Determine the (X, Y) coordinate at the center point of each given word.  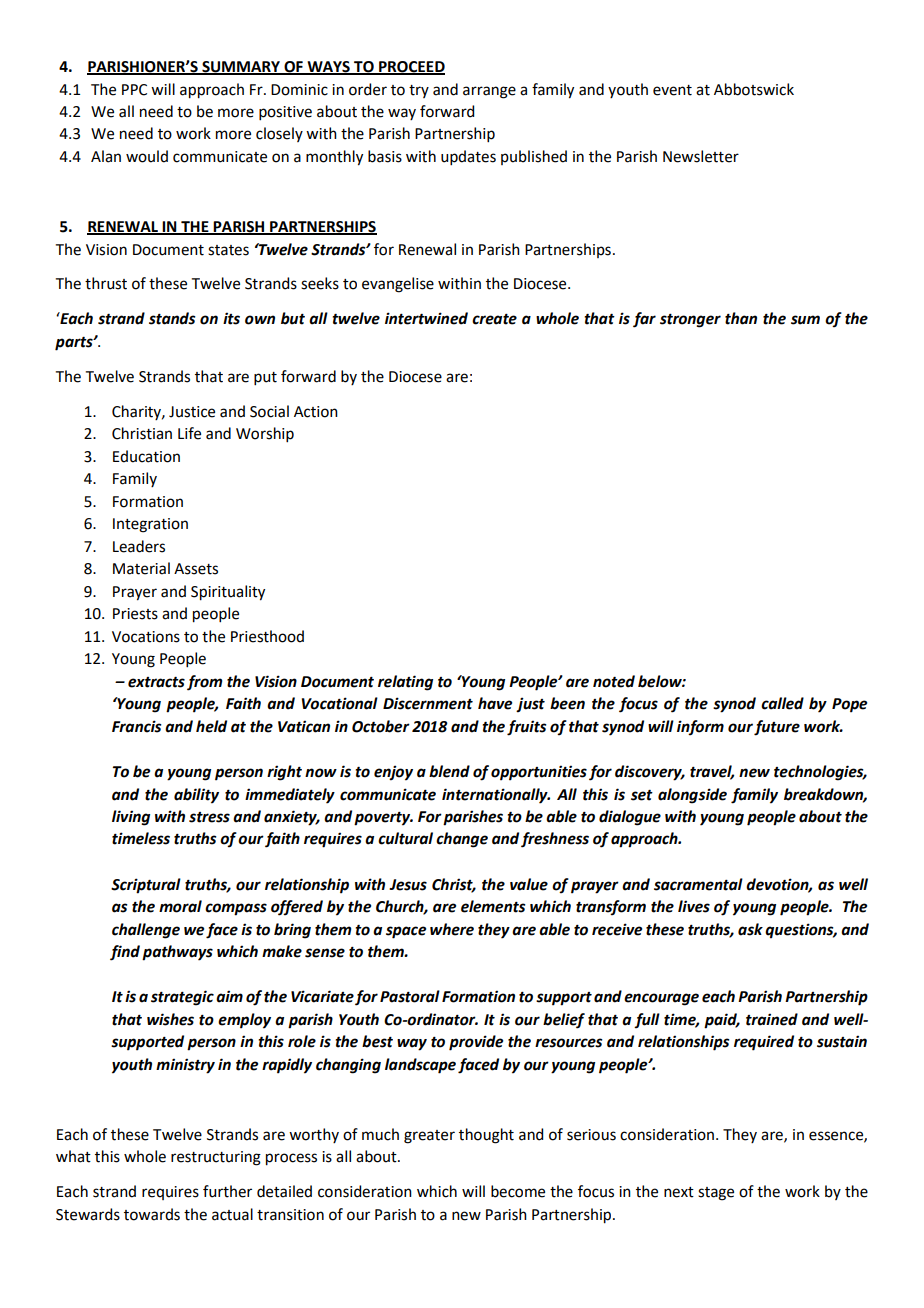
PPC (134, 90)
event (672, 90)
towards (152, 1214)
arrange (489, 92)
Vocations (146, 637)
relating (405, 683)
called (782, 703)
